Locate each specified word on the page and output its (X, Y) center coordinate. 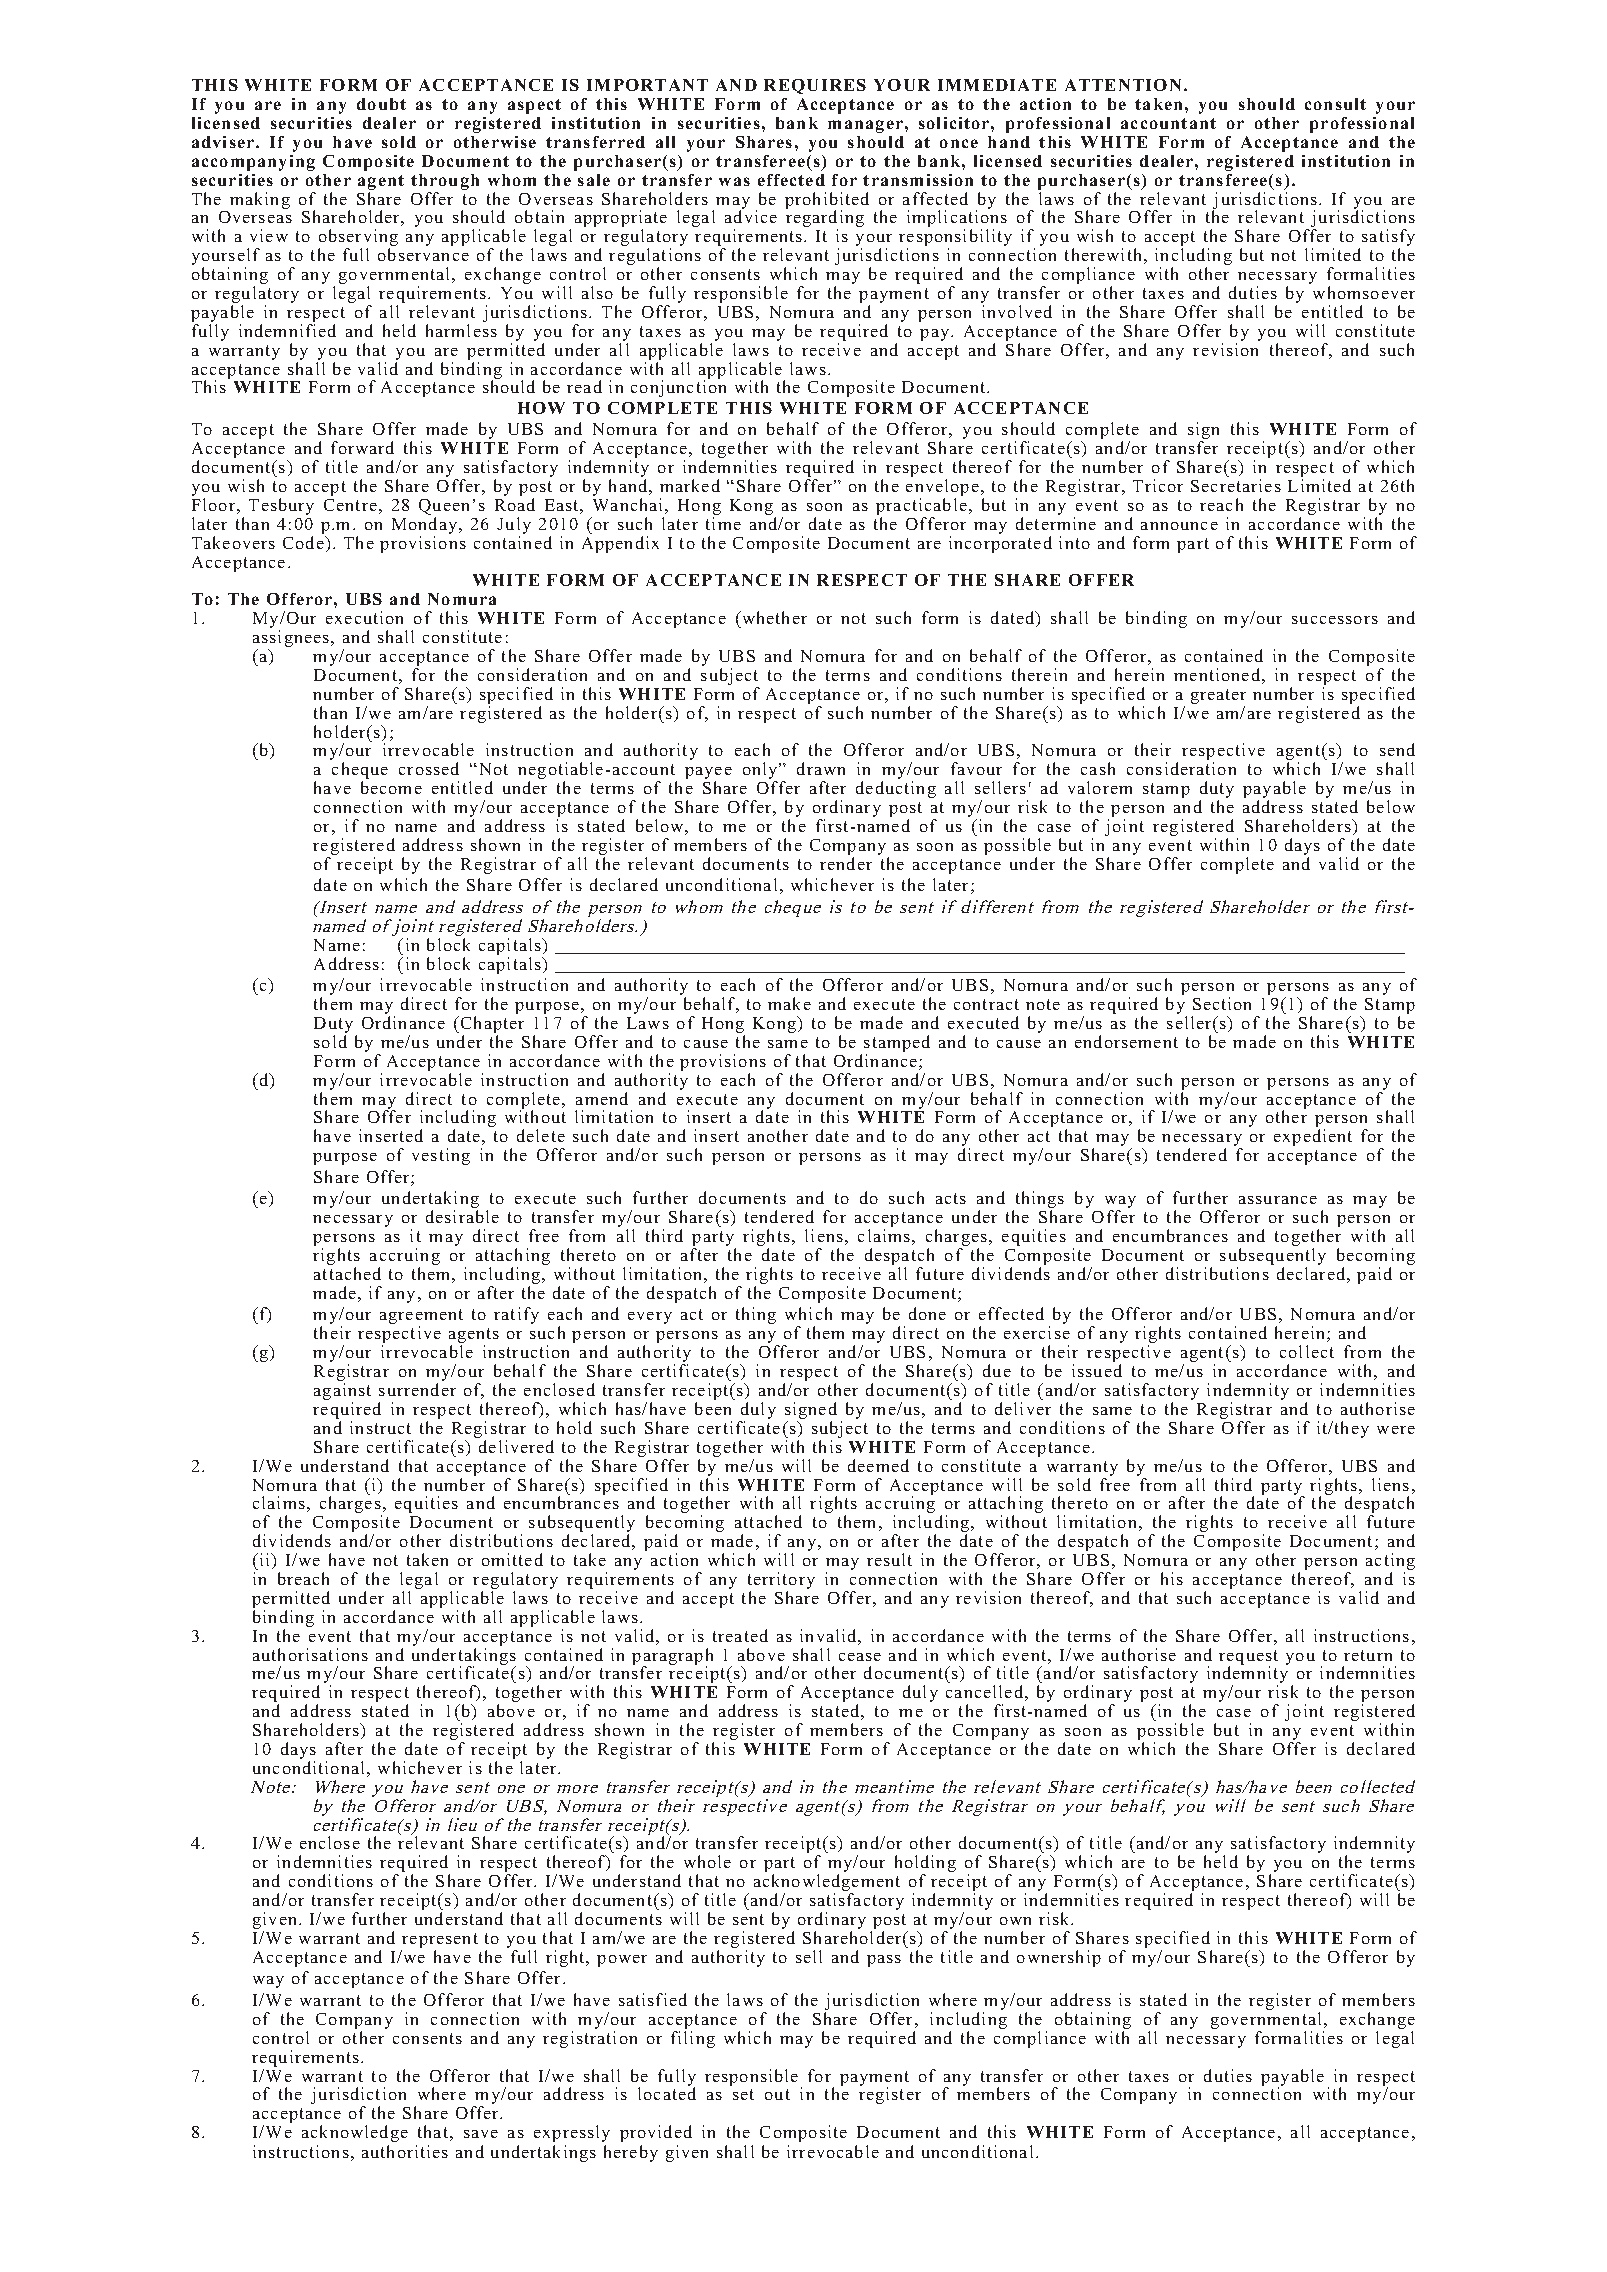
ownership (1059, 1958)
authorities (405, 2151)
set (743, 2094)
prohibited (827, 201)
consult (1335, 104)
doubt (381, 104)
